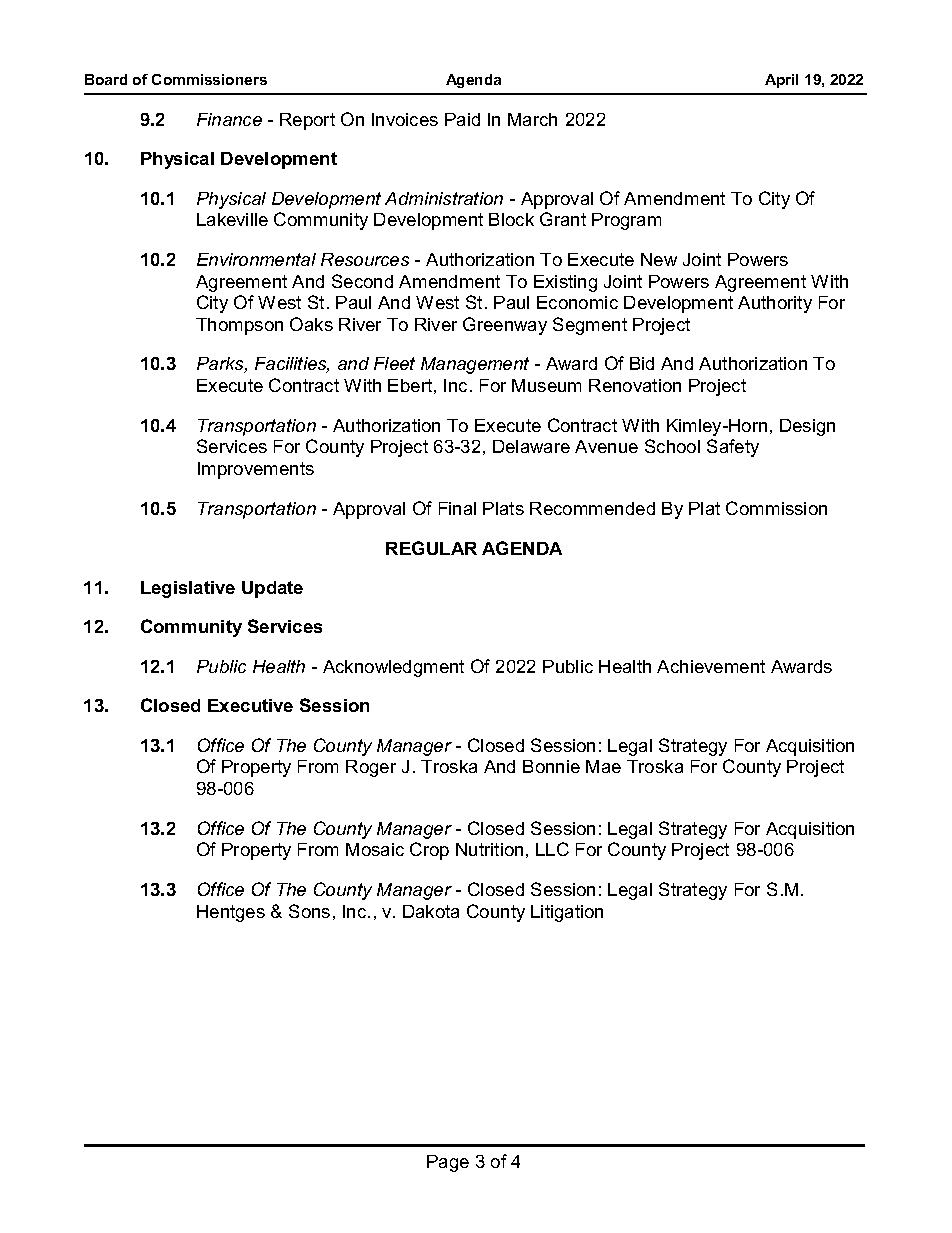 This page has height=1233, width=952. Describe the element at coordinates (393, 668) in the page. I see `Acknowledgment` at that location.
